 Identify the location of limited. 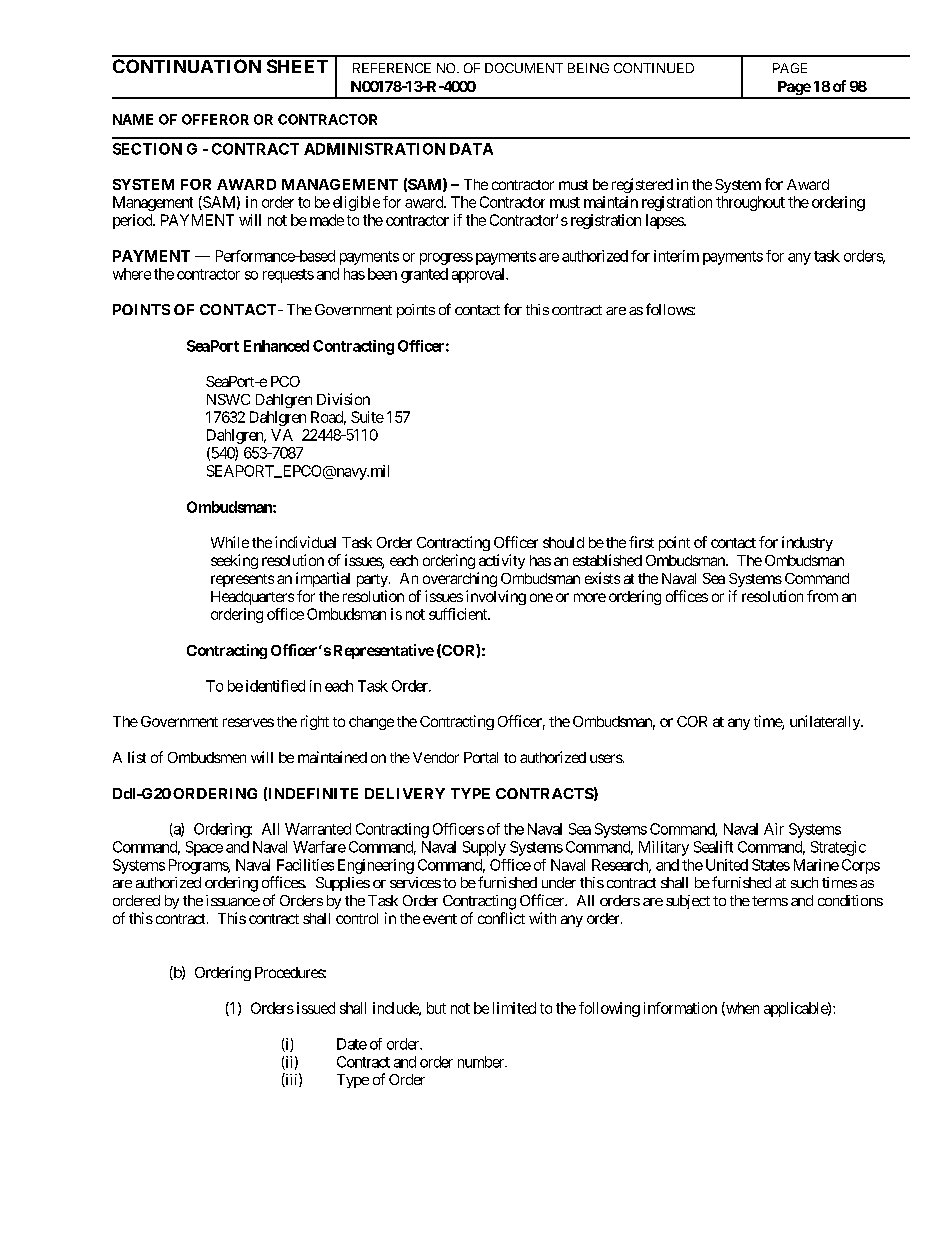
(514, 1008).
